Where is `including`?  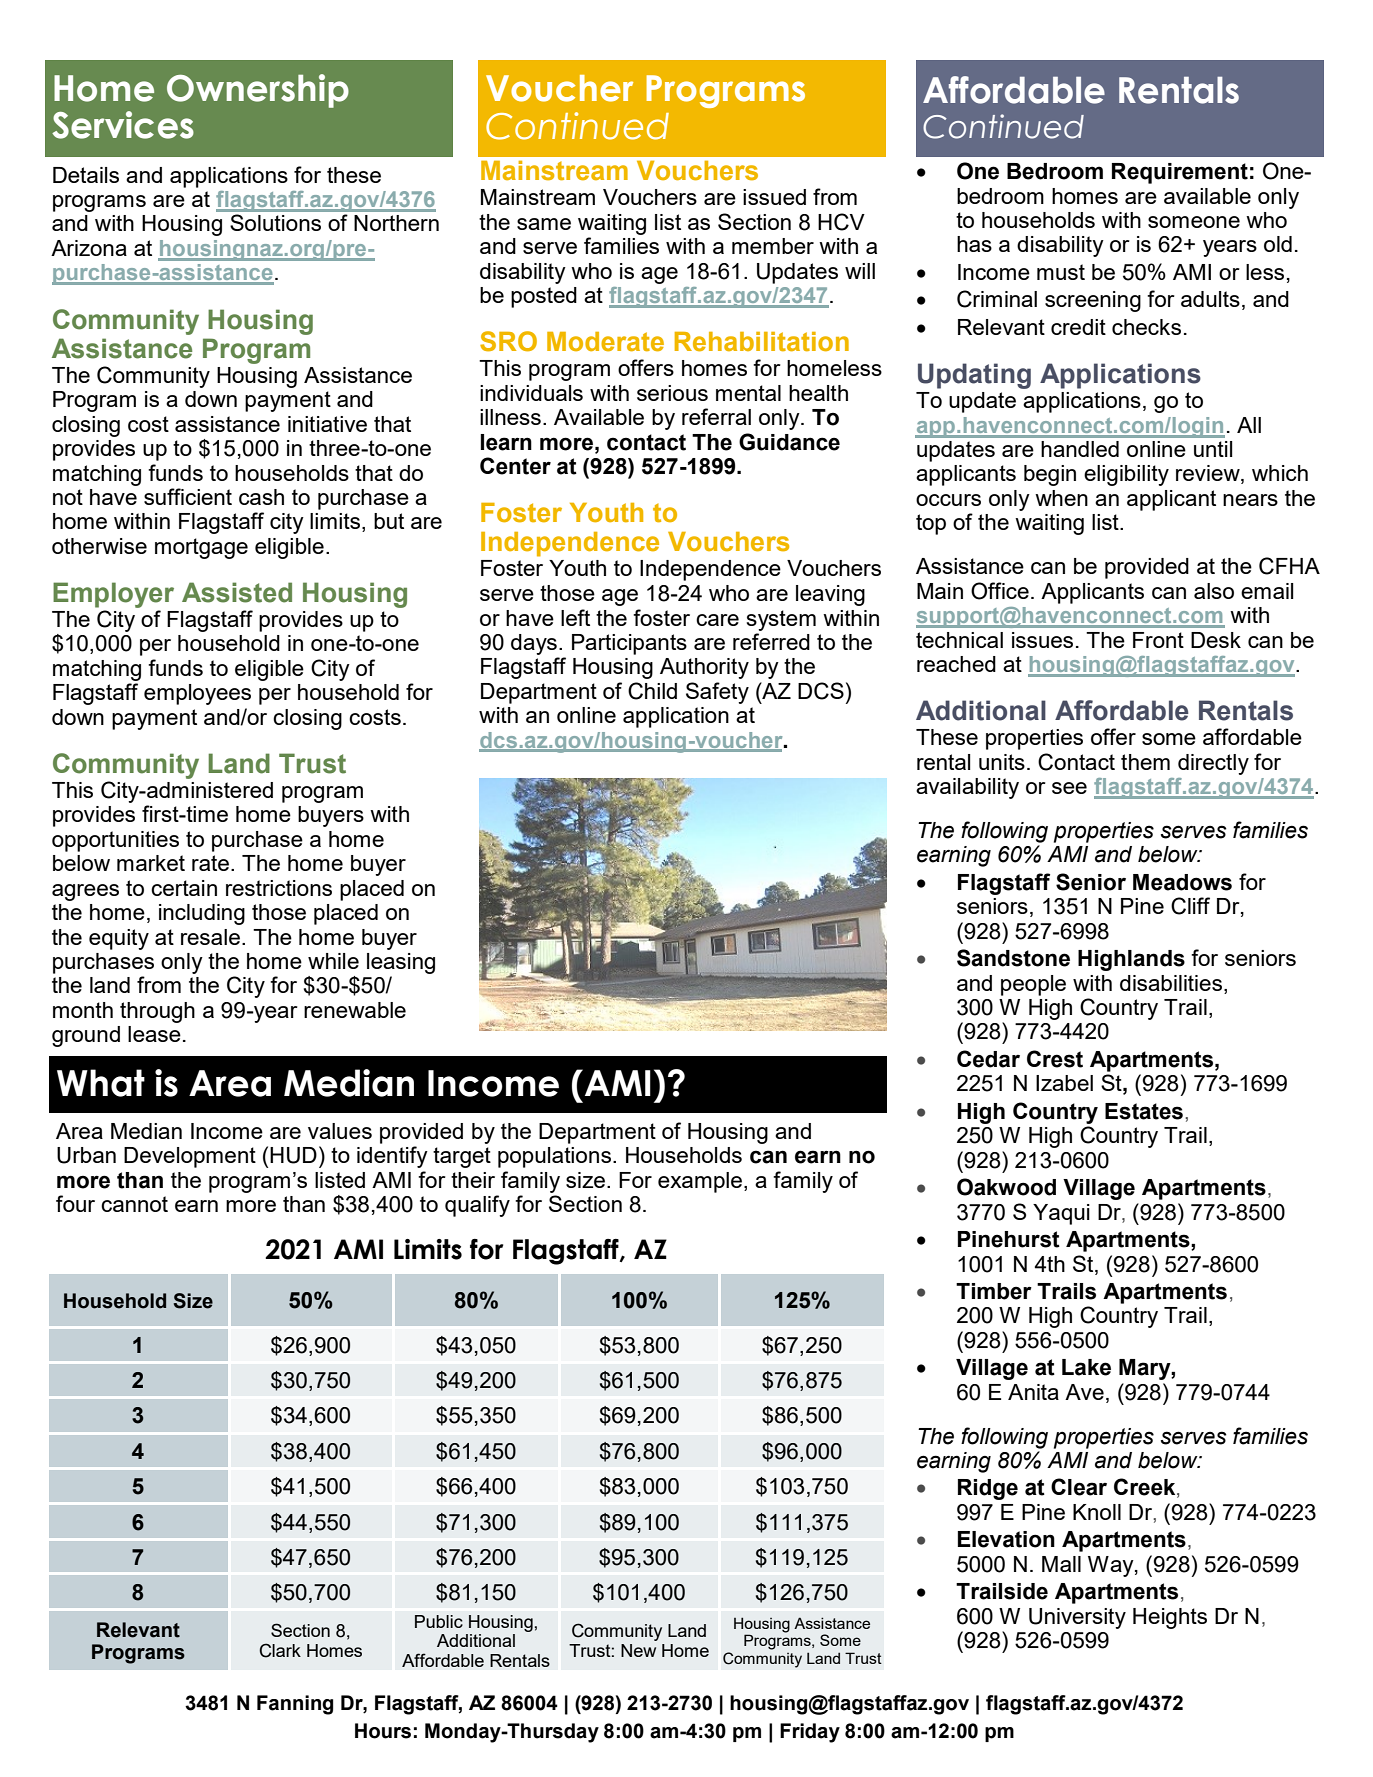 including is located at coordinates (202, 914).
